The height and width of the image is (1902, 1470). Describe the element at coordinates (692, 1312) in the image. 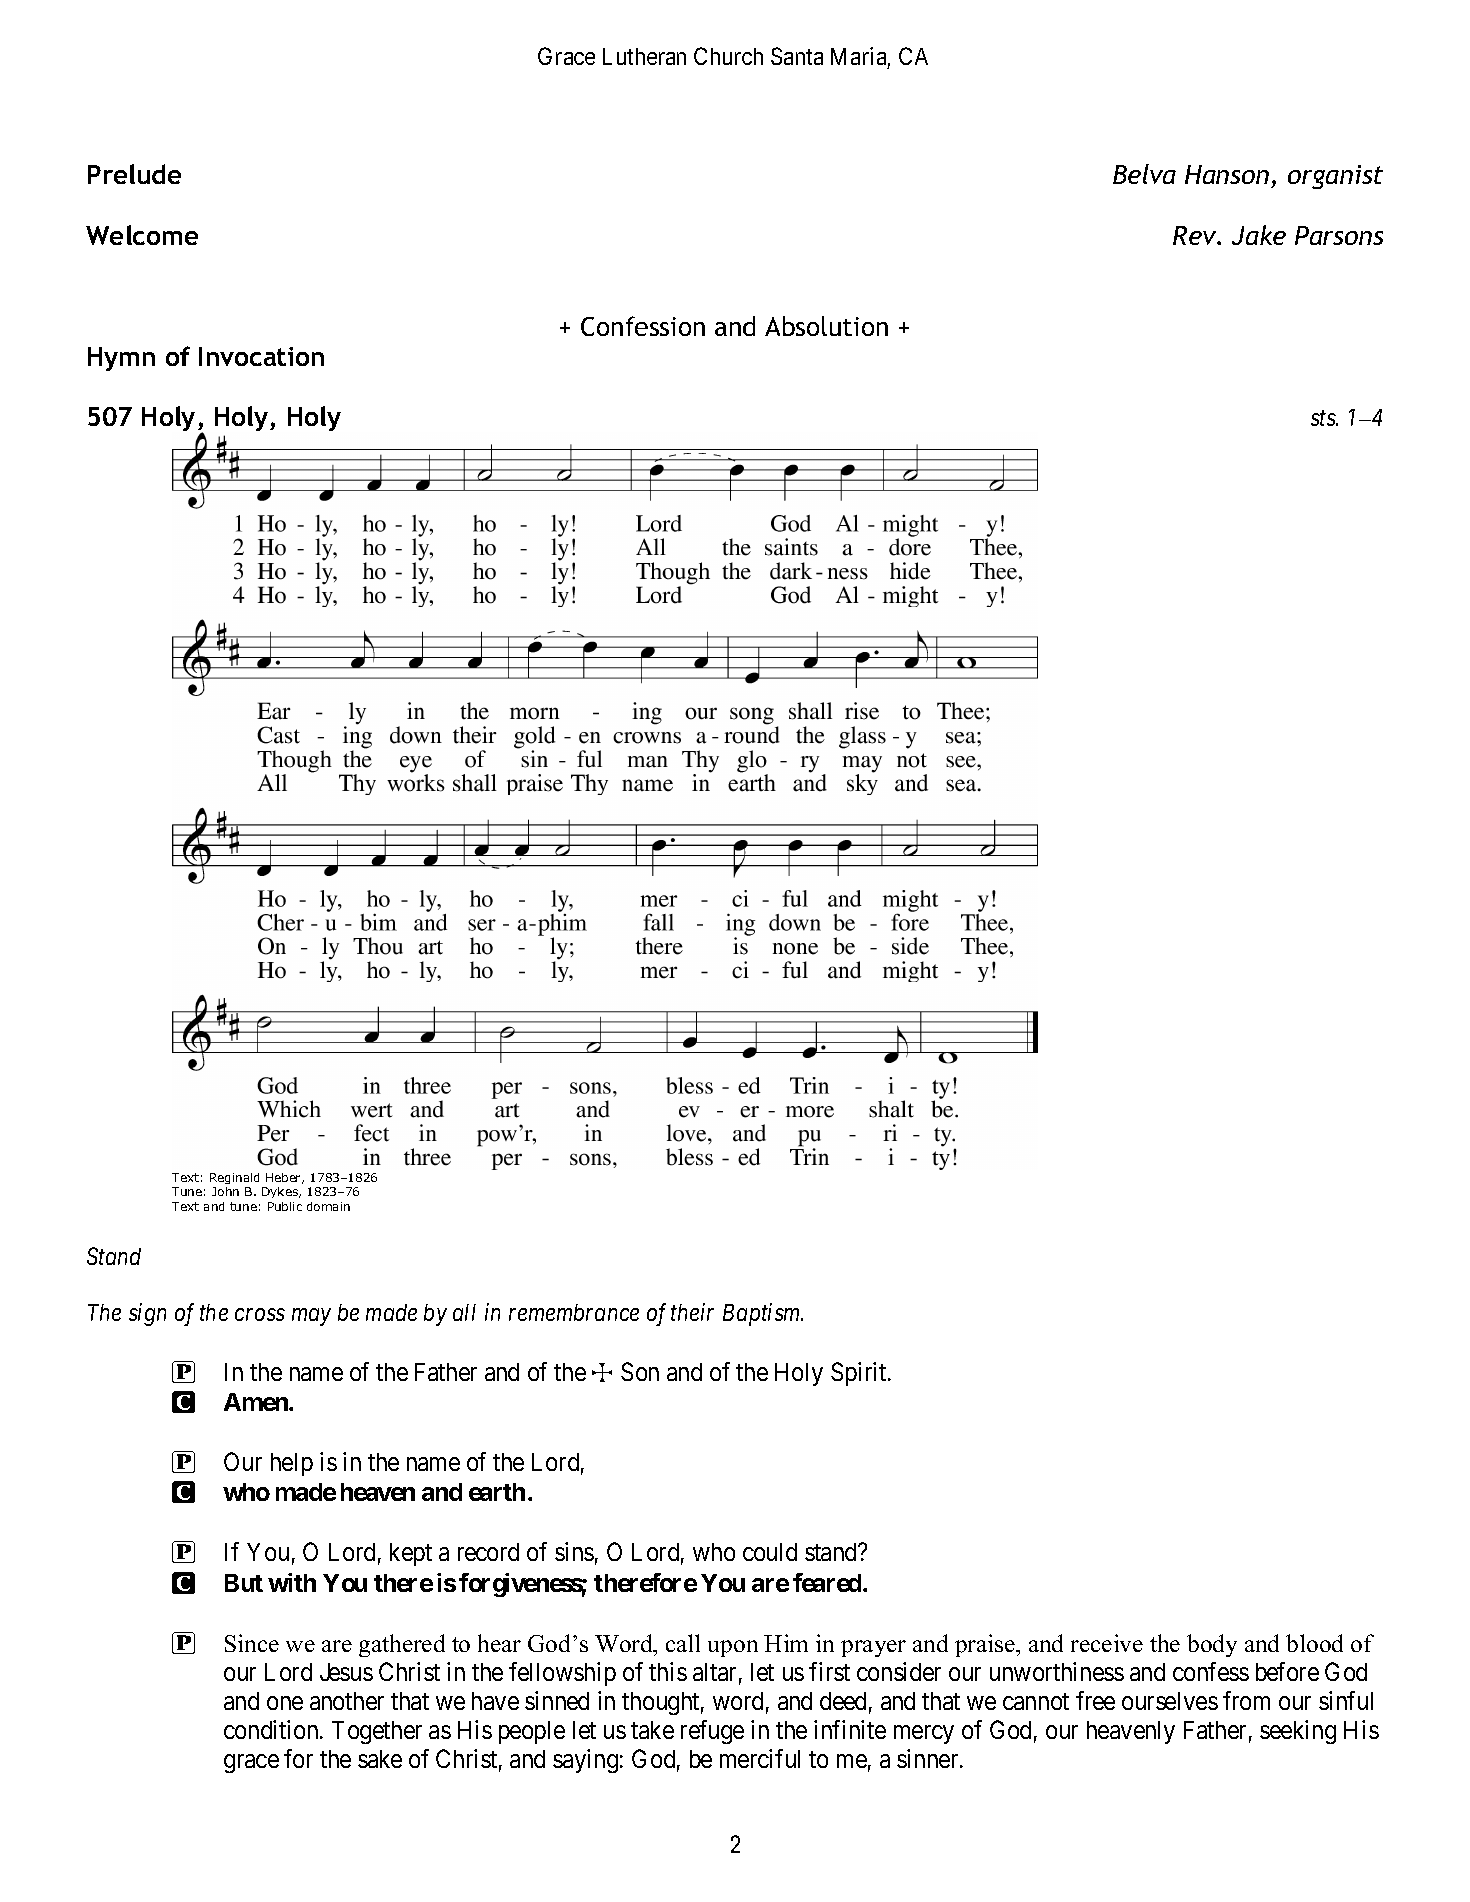

I see `their` at that location.
